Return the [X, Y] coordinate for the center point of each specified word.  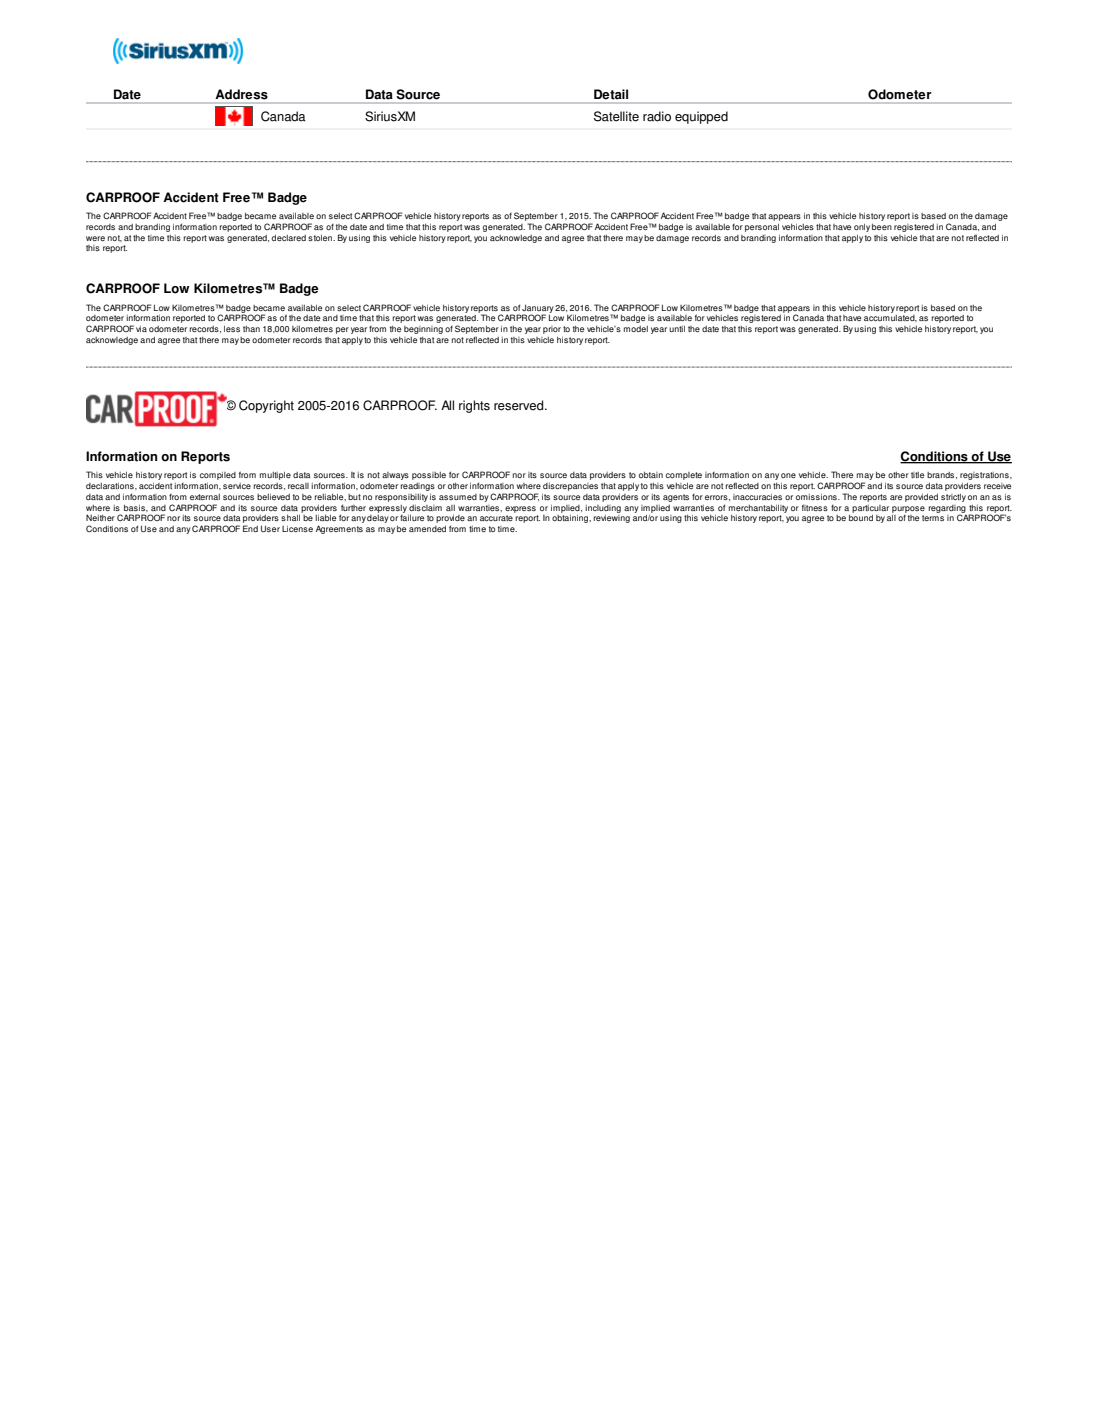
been [882, 227]
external [205, 497]
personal [762, 228]
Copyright [266, 406]
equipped [701, 117]
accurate [496, 518]
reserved [520, 405]
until [677, 329]
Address [241, 94]
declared [288, 238]
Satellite [616, 116]
